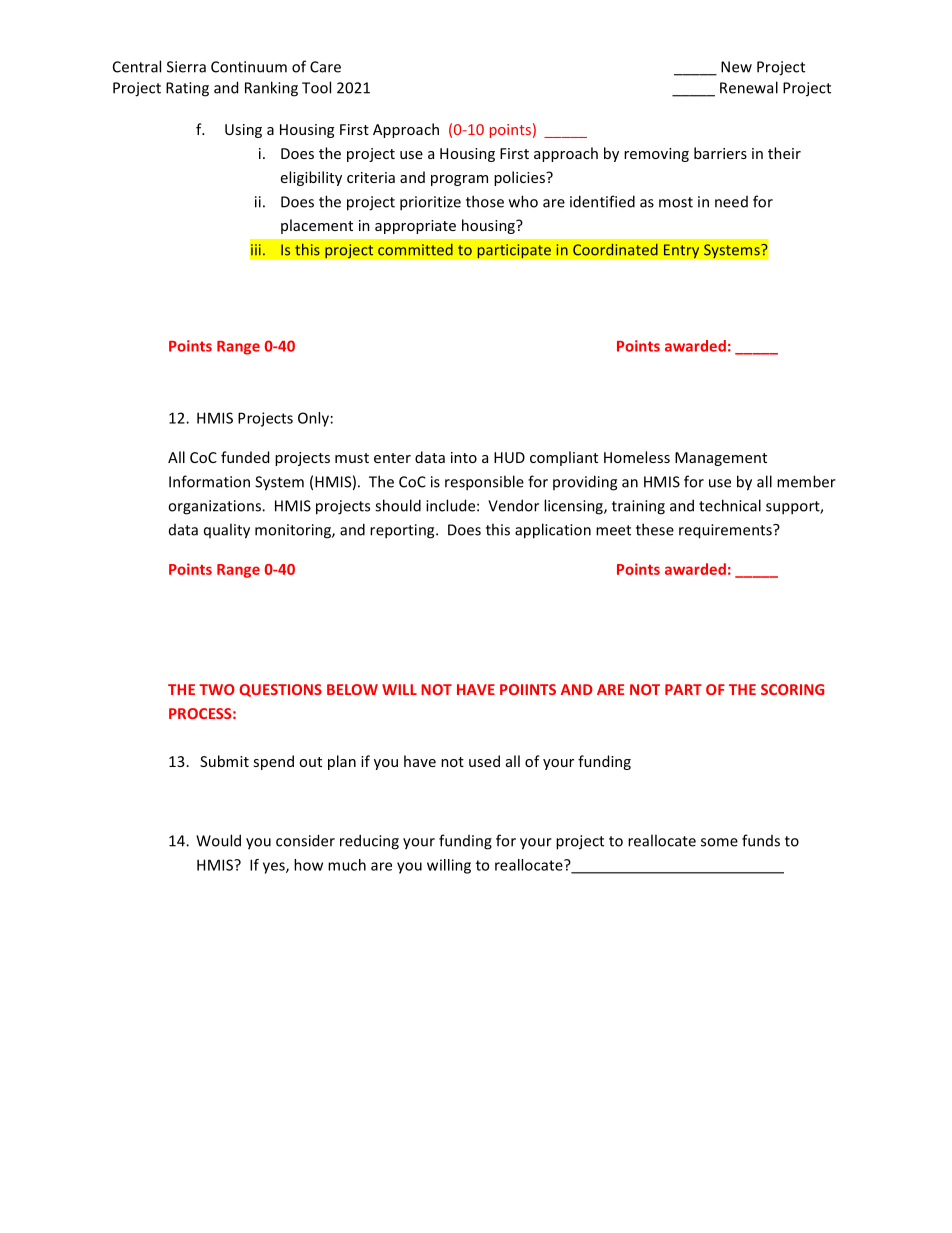 Image resolution: width=952 pixels, height=1233 pixels. Describe the element at coordinates (726, 531) in the page. I see `requirements` at that location.
